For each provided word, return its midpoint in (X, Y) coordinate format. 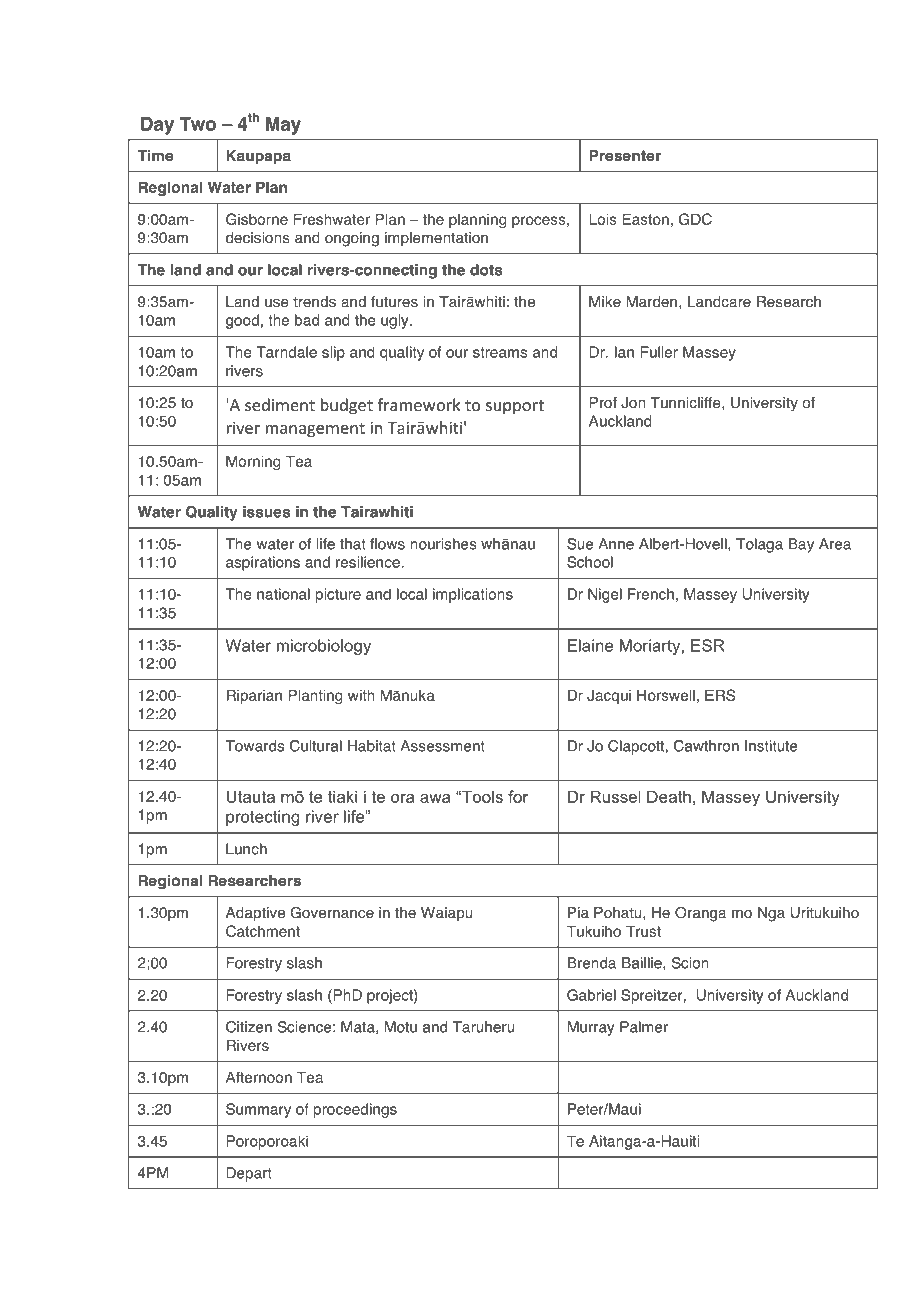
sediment (280, 404)
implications (473, 595)
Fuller (659, 352)
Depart (249, 1174)
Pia (578, 913)
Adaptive (255, 914)
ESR (708, 645)
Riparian (254, 696)
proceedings (355, 1110)
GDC (695, 219)
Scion (690, 963)
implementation (436, 239)
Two (197, 124)
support (515, 407)
